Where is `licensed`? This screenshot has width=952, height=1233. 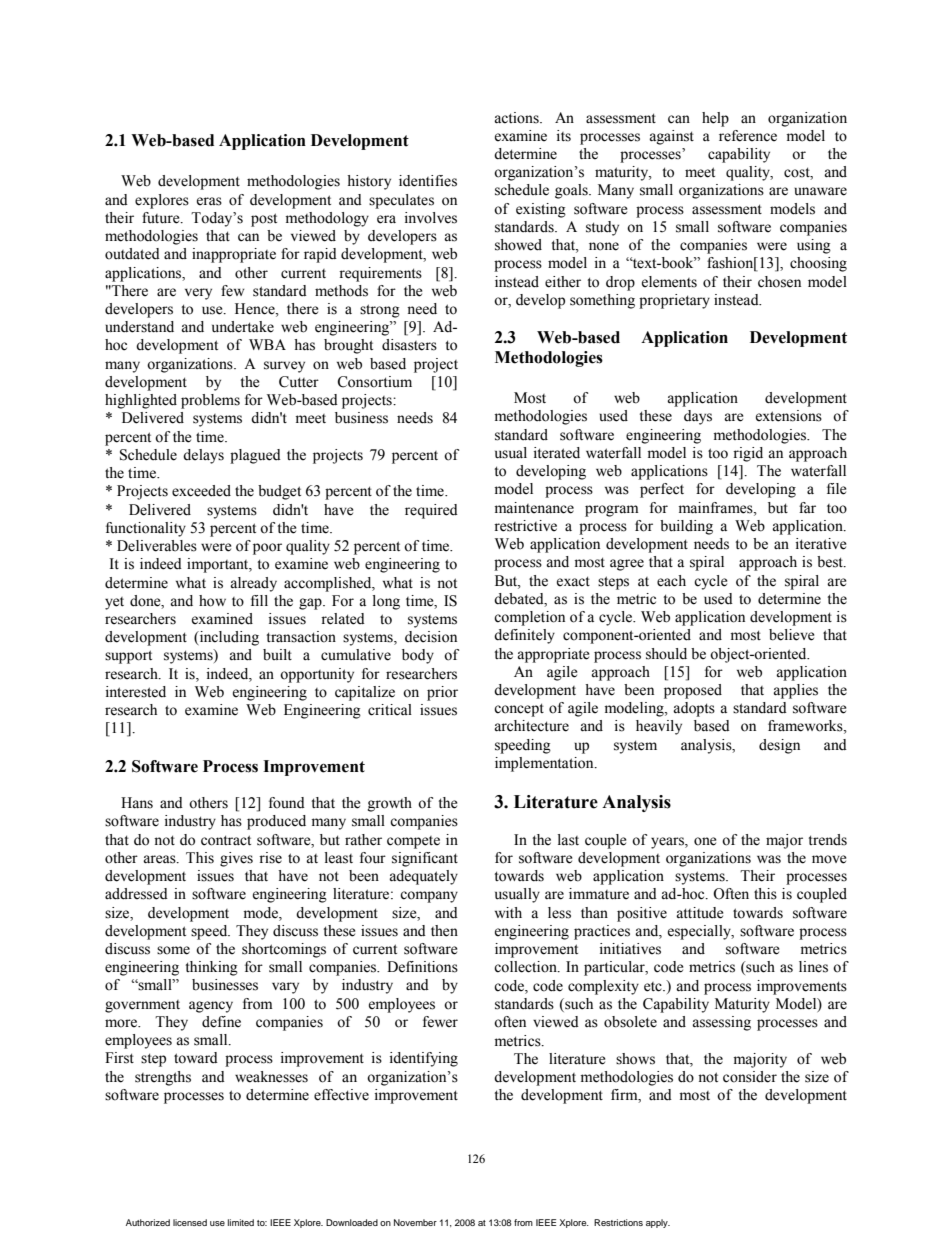
licensed is located at coordinates (190, 1222).
